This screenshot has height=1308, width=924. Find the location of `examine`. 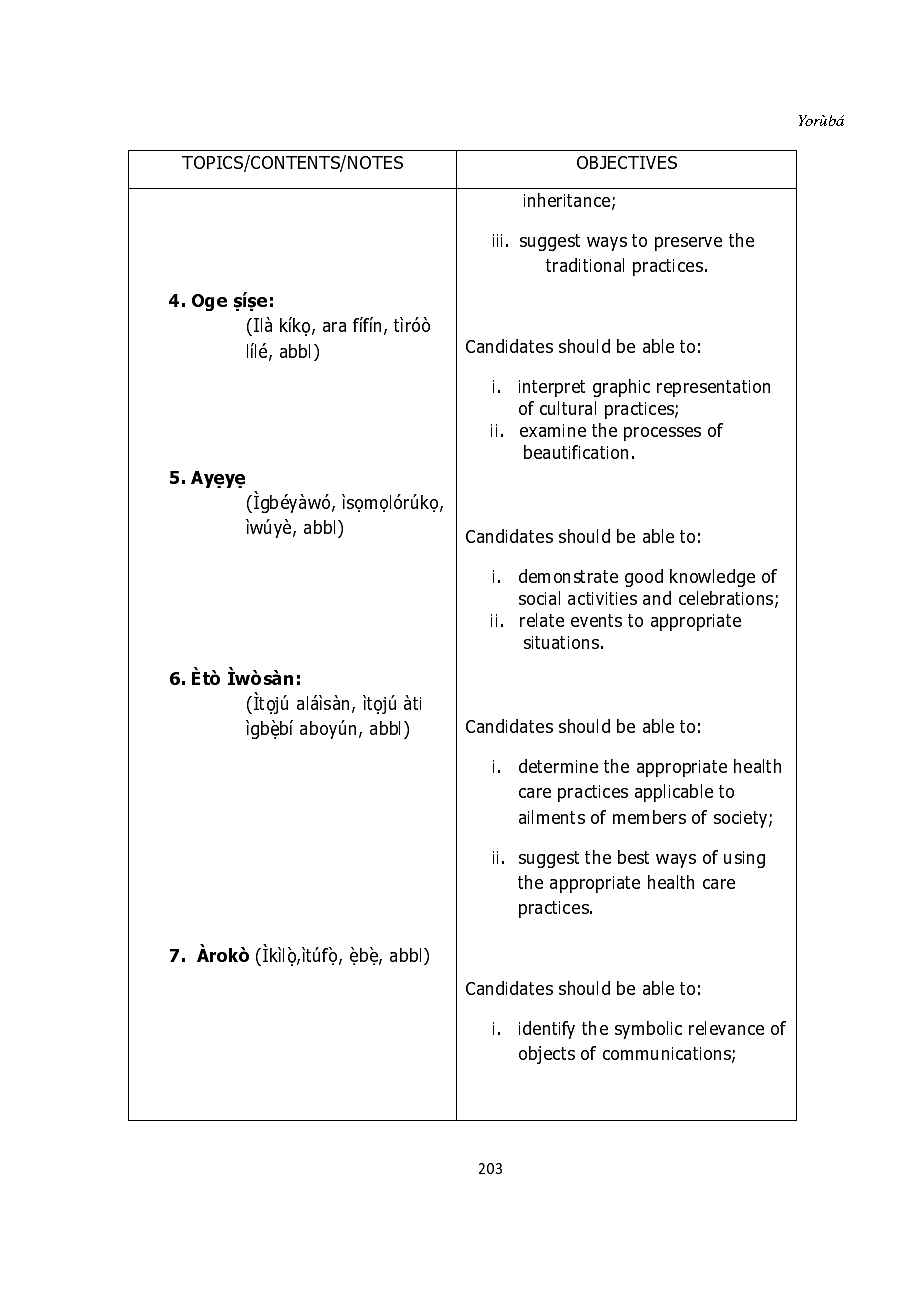

examine is located at coordinates (553, 430).
